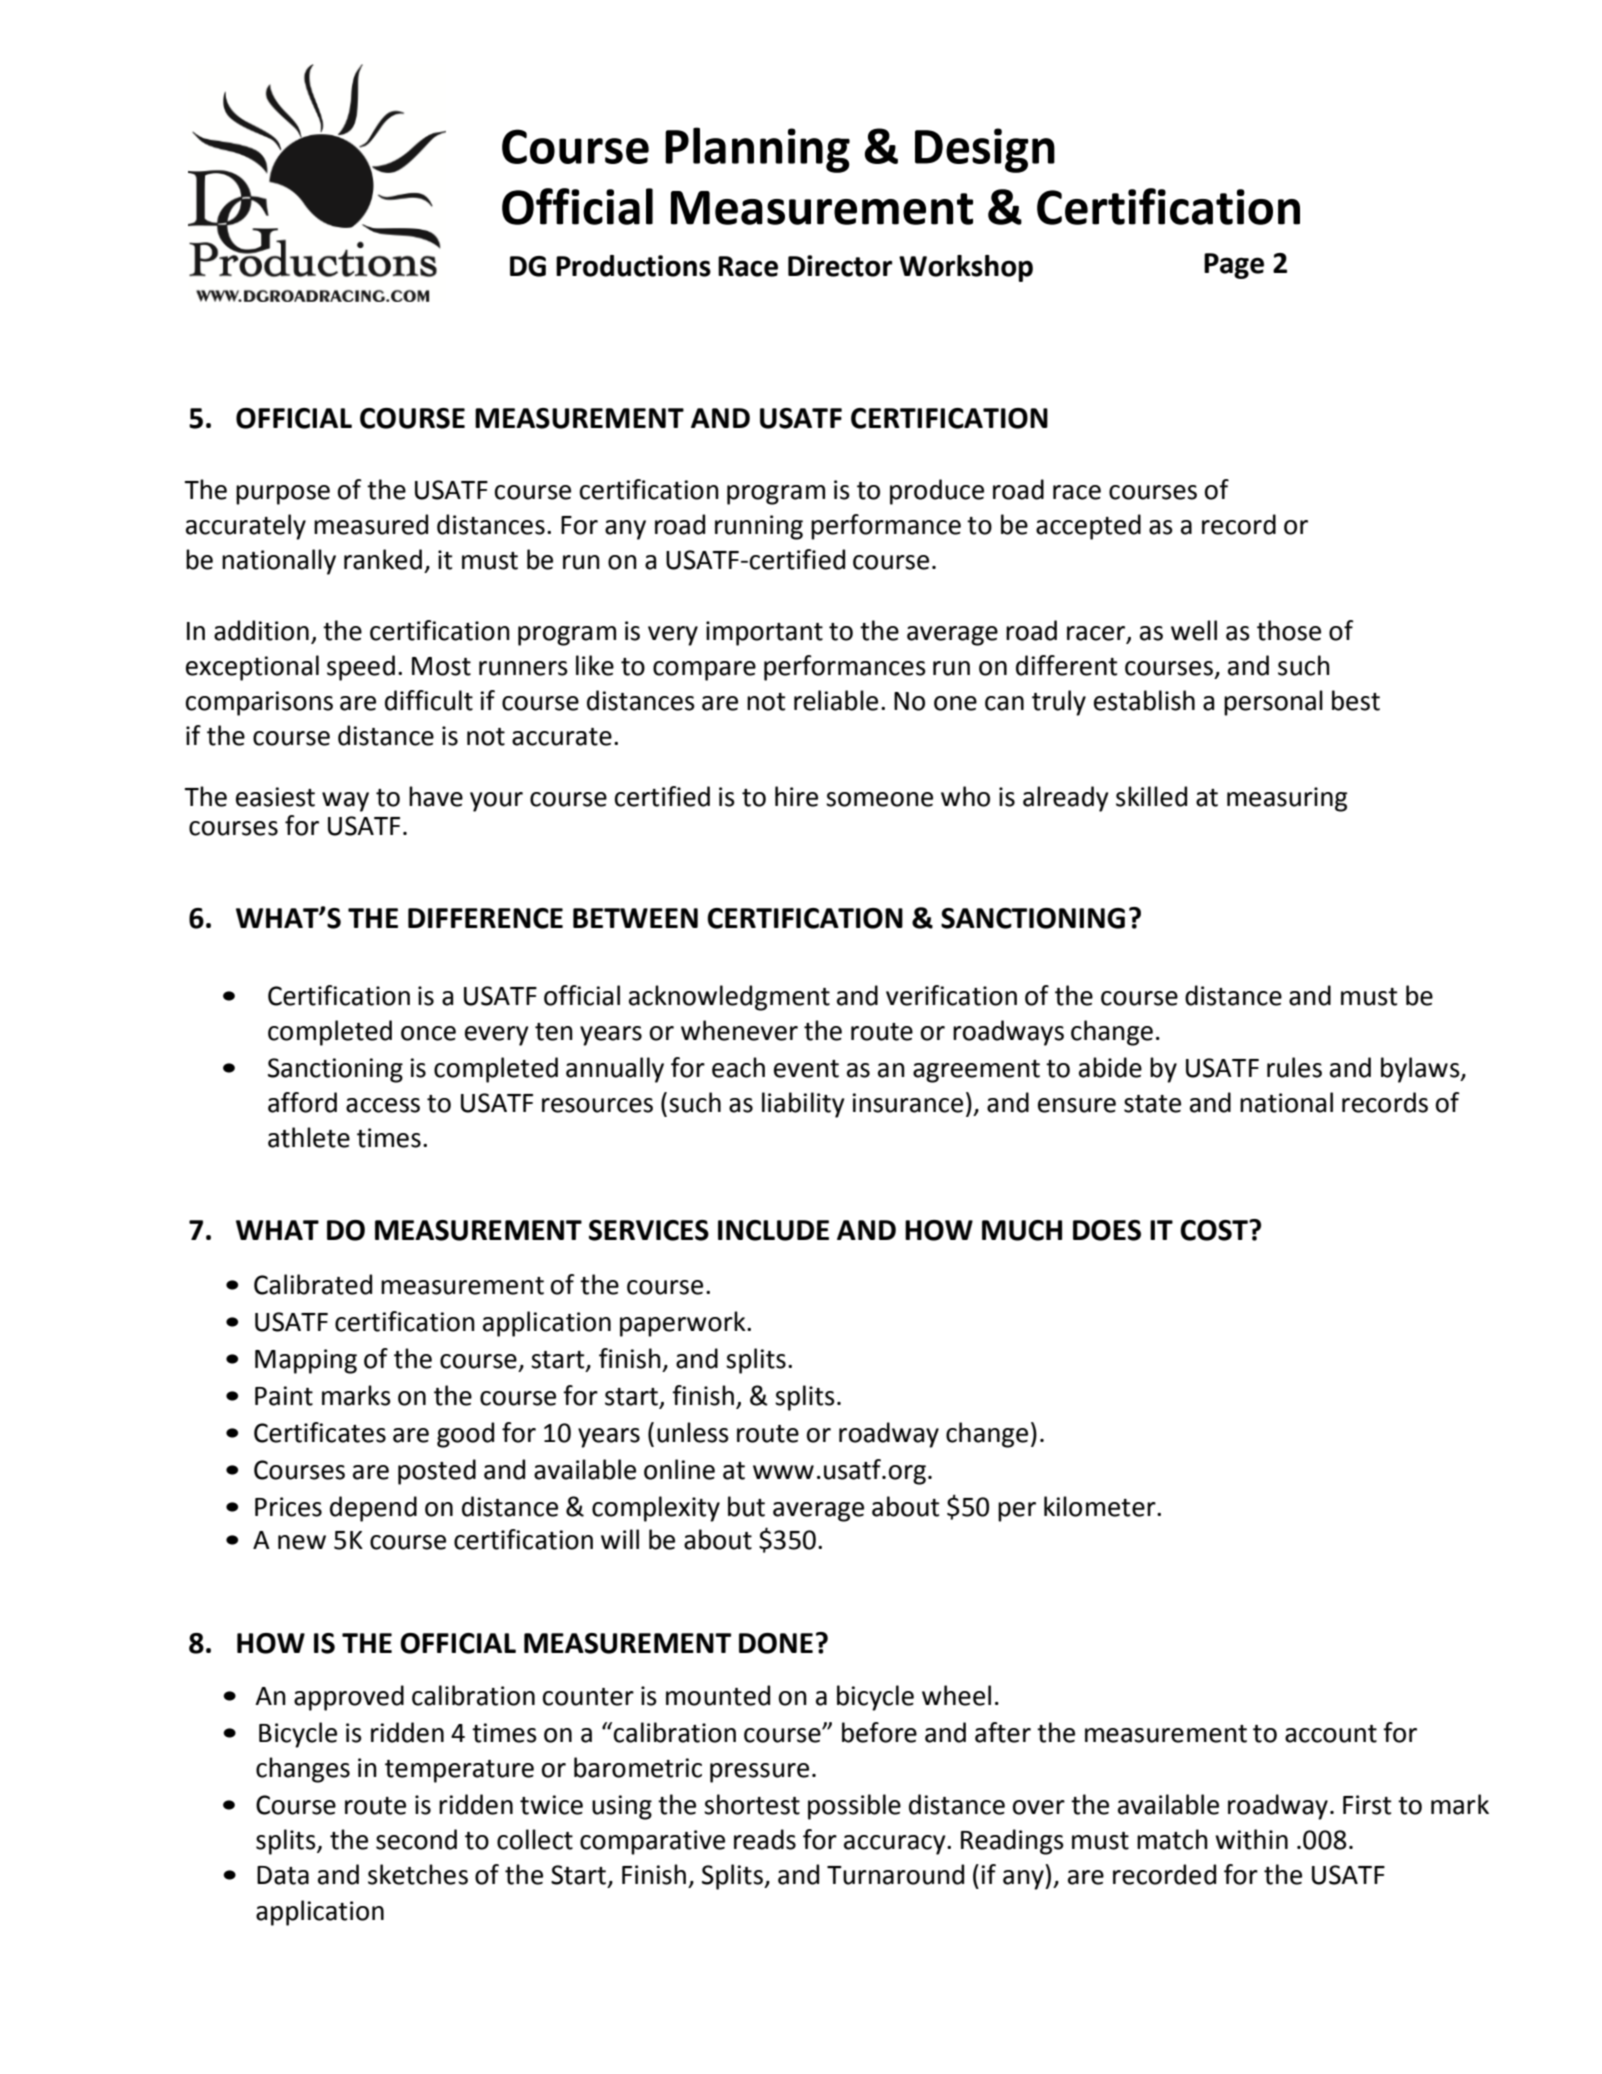 The width and height of the page is (1602, 2074). What do you see at coordinates (840, 266) in the page?
I see `Director` at bounding box center [840, 266].
